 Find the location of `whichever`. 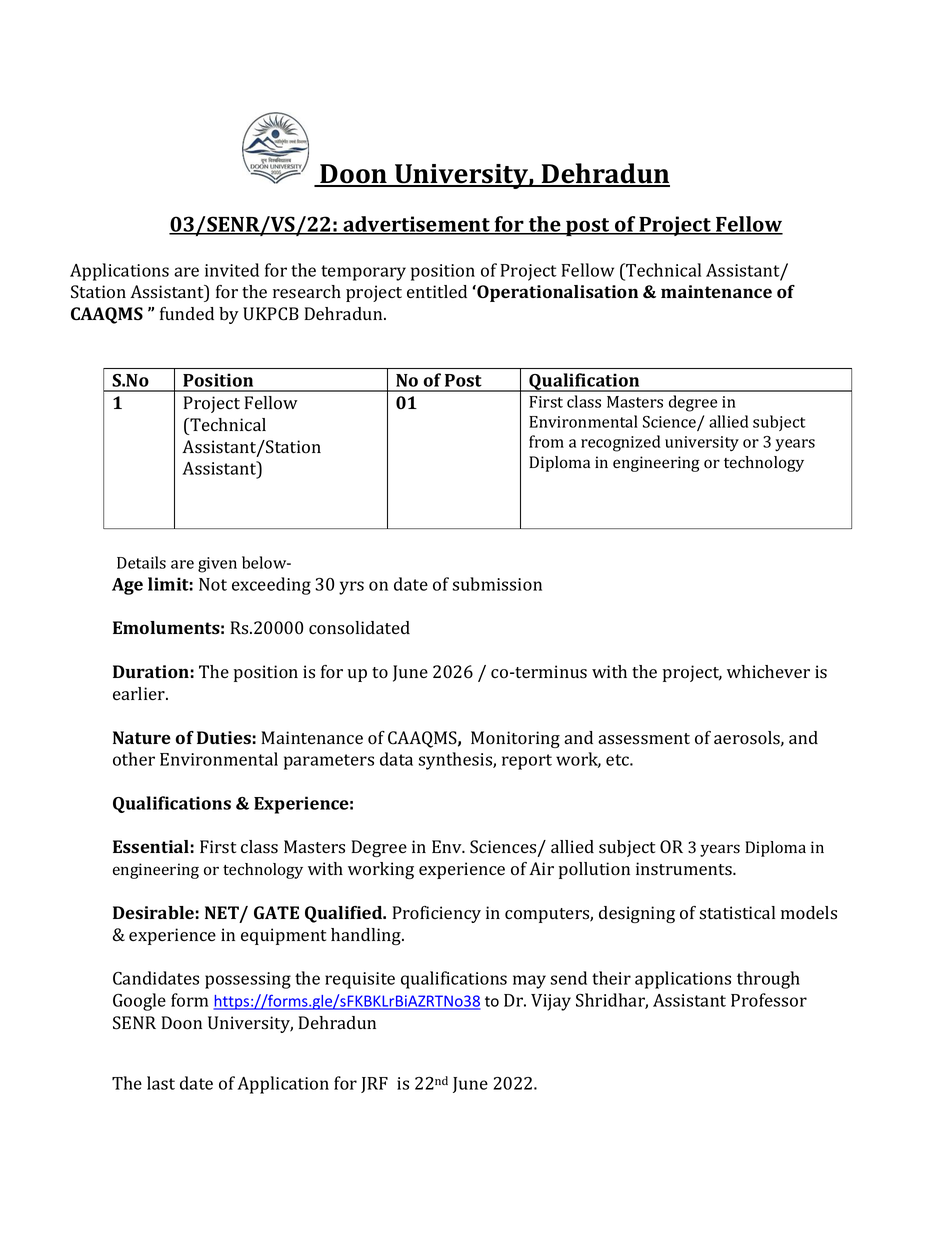

whichever is located at coordinates (768, 671).
